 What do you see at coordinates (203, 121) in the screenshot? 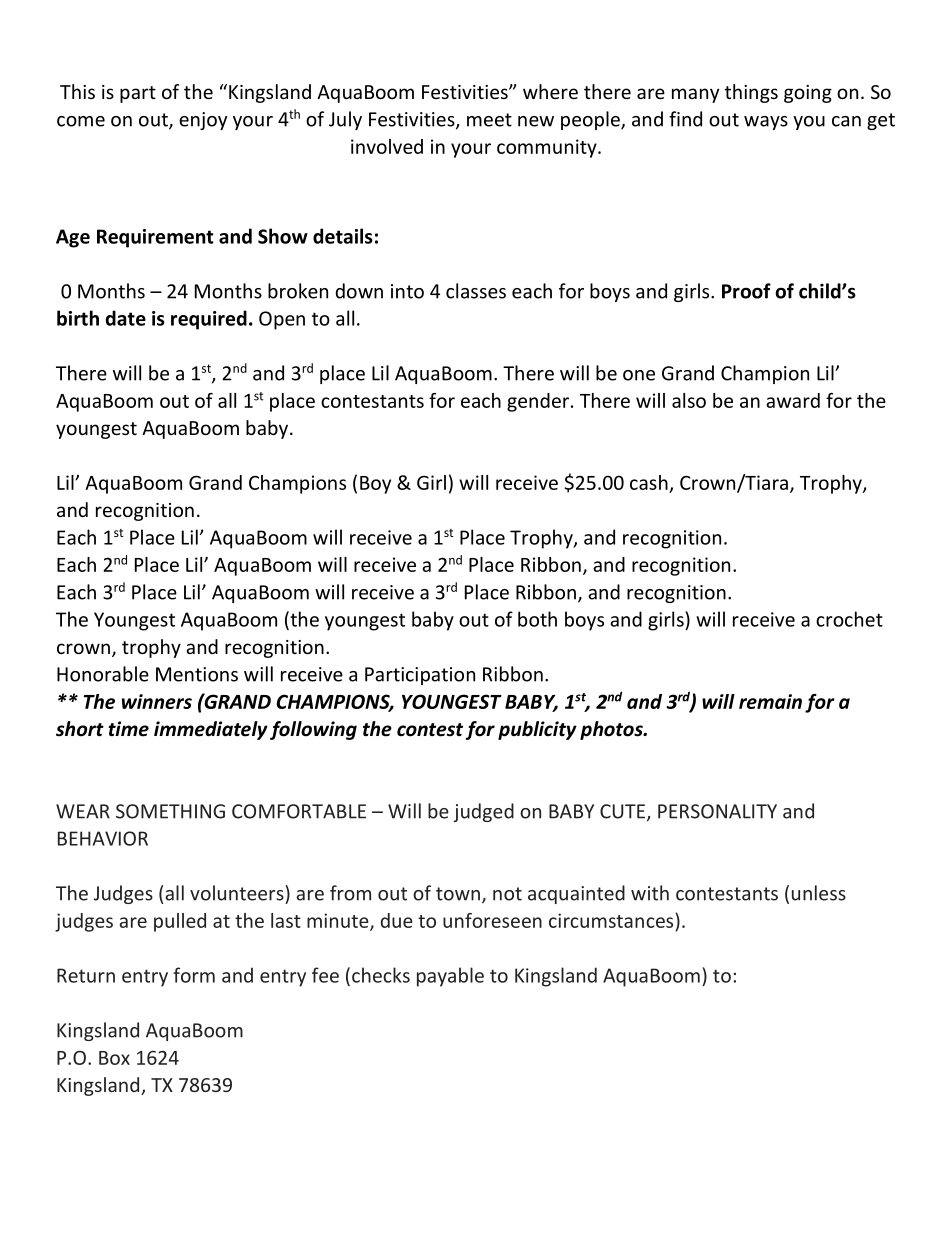
I see `enjoy` at bounding box center [203, 121].
